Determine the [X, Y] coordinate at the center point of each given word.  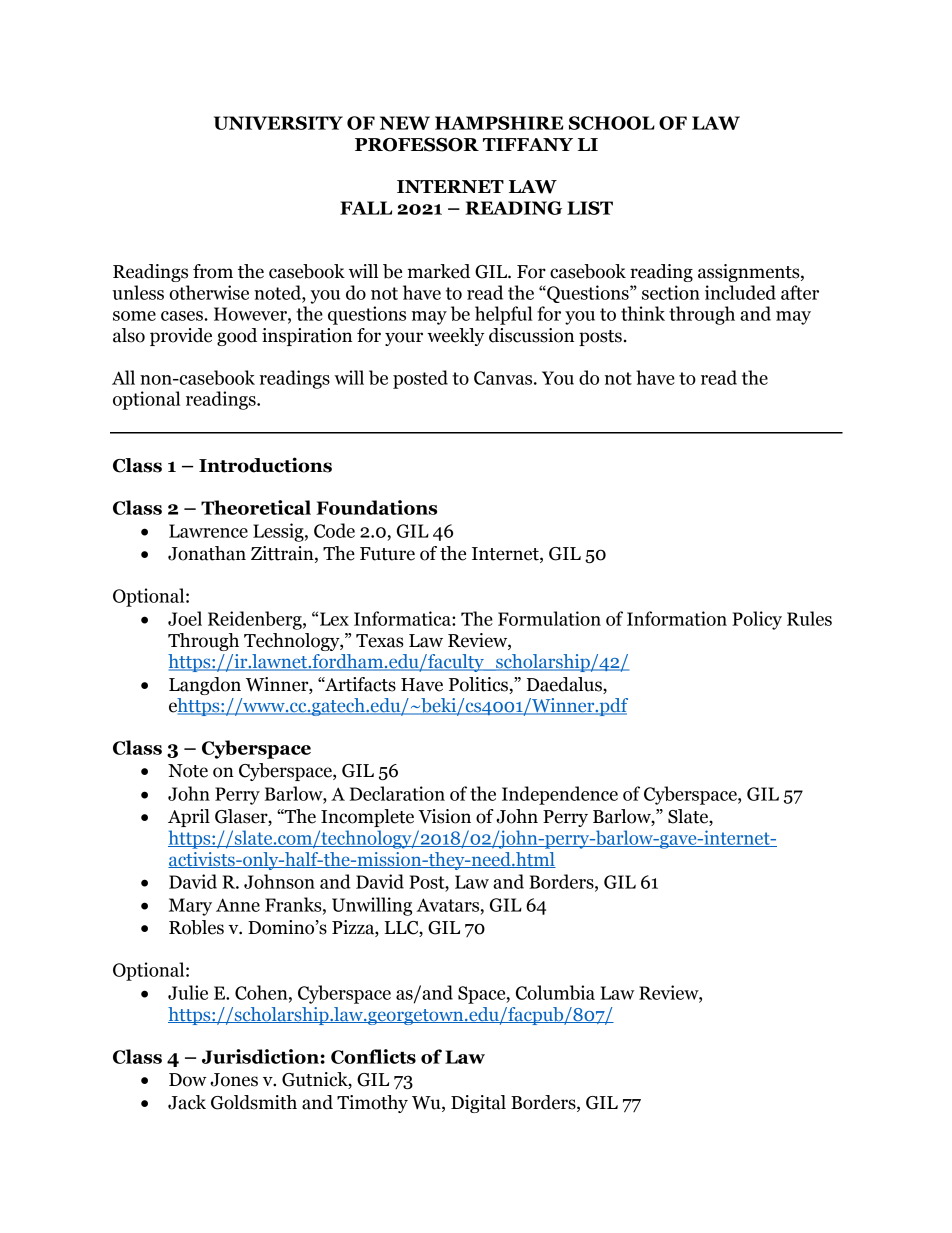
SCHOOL [612, 123]
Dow [188, 1080]
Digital [478, 1104]
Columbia [555, 992]
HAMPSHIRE [499, 123]
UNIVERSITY [278, 123]
